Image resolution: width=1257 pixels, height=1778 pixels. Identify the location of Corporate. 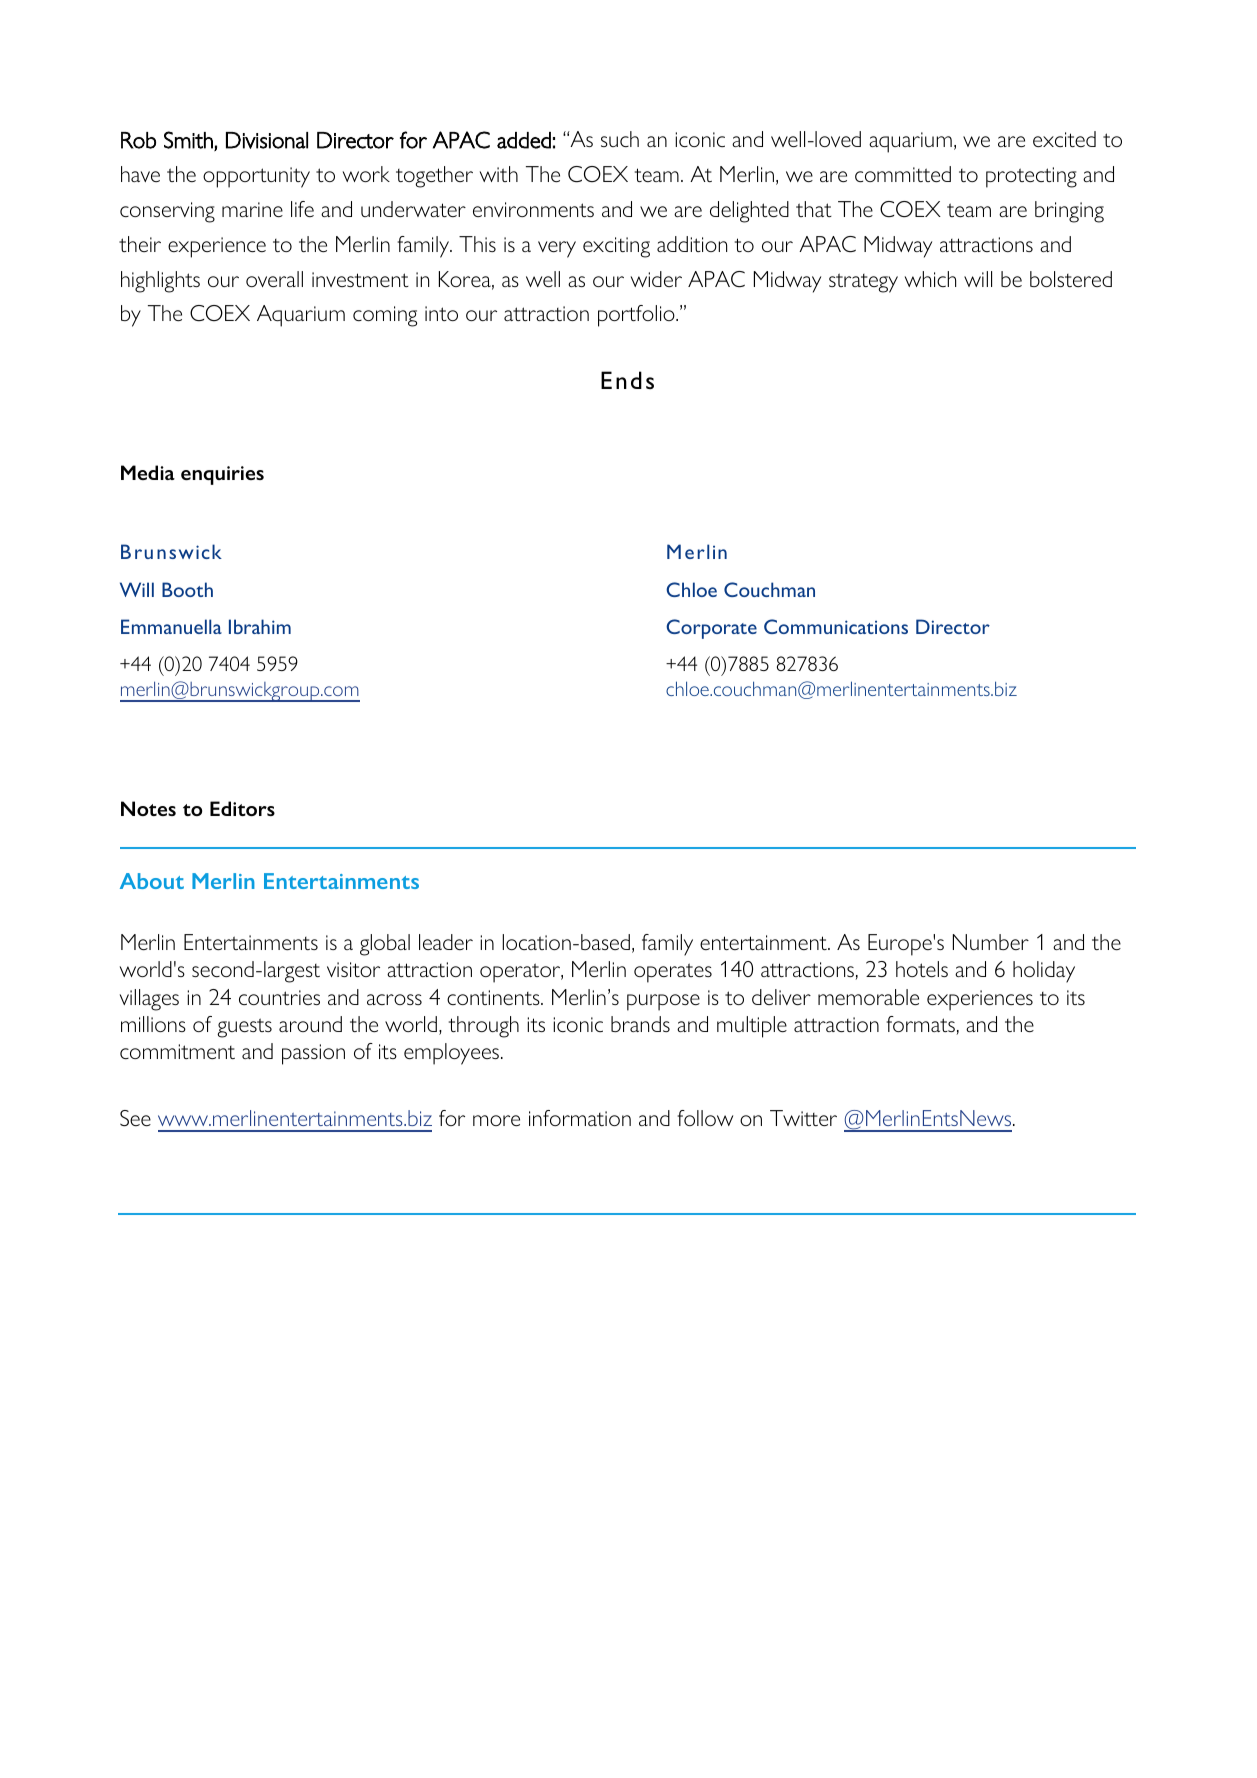
(711, 629).
